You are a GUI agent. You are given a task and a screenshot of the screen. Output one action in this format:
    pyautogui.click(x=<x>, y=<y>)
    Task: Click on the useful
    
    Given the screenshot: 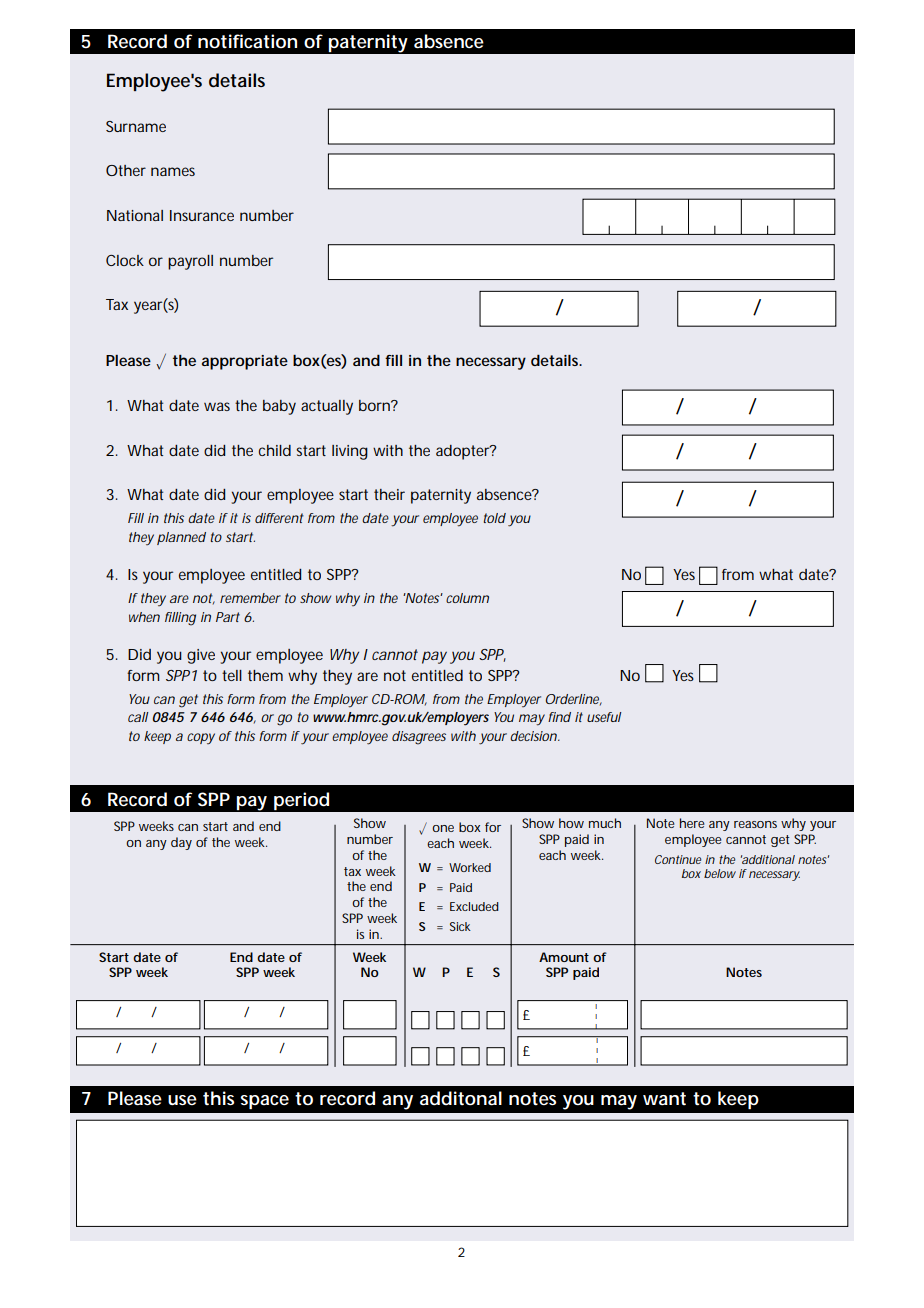 What is the action you would take?
    pyautogui.click(x=604, y=717)
